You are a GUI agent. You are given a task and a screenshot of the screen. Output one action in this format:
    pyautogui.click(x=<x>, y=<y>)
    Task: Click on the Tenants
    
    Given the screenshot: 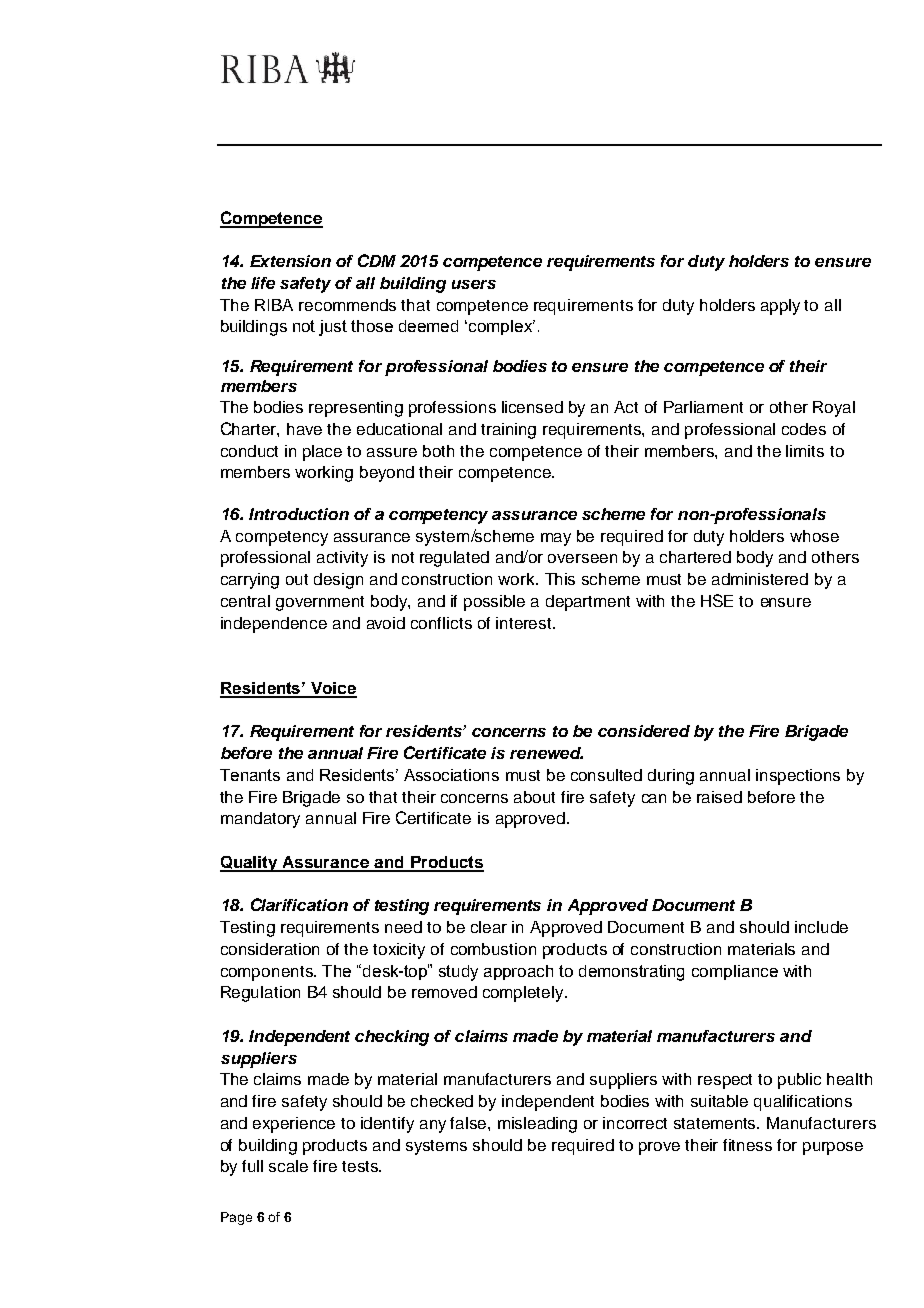 What is the action you would take?
    pyautogui.click(x=250, y=775)
